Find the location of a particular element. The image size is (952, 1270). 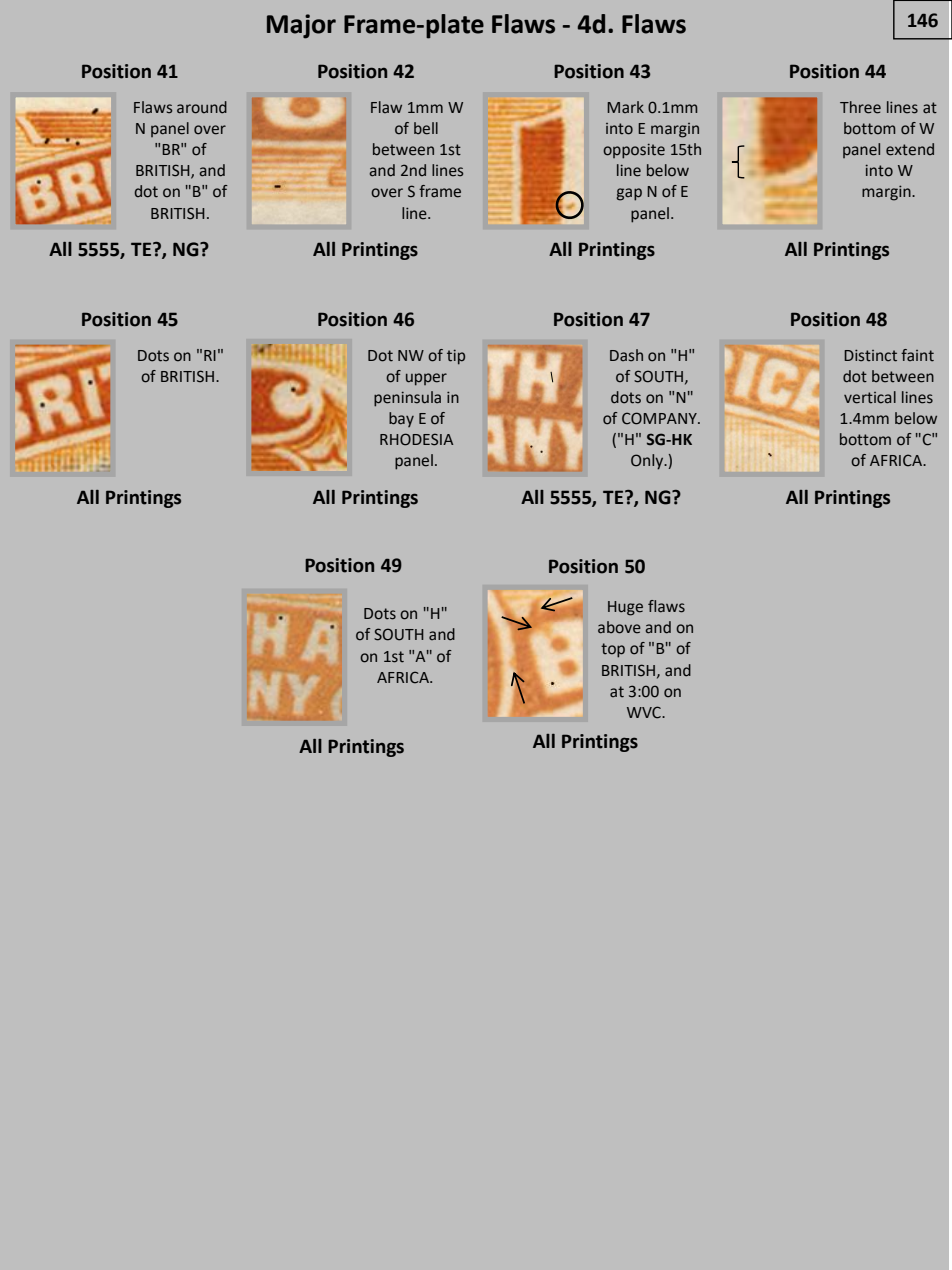

extend is located at coordinates (910, 149).
